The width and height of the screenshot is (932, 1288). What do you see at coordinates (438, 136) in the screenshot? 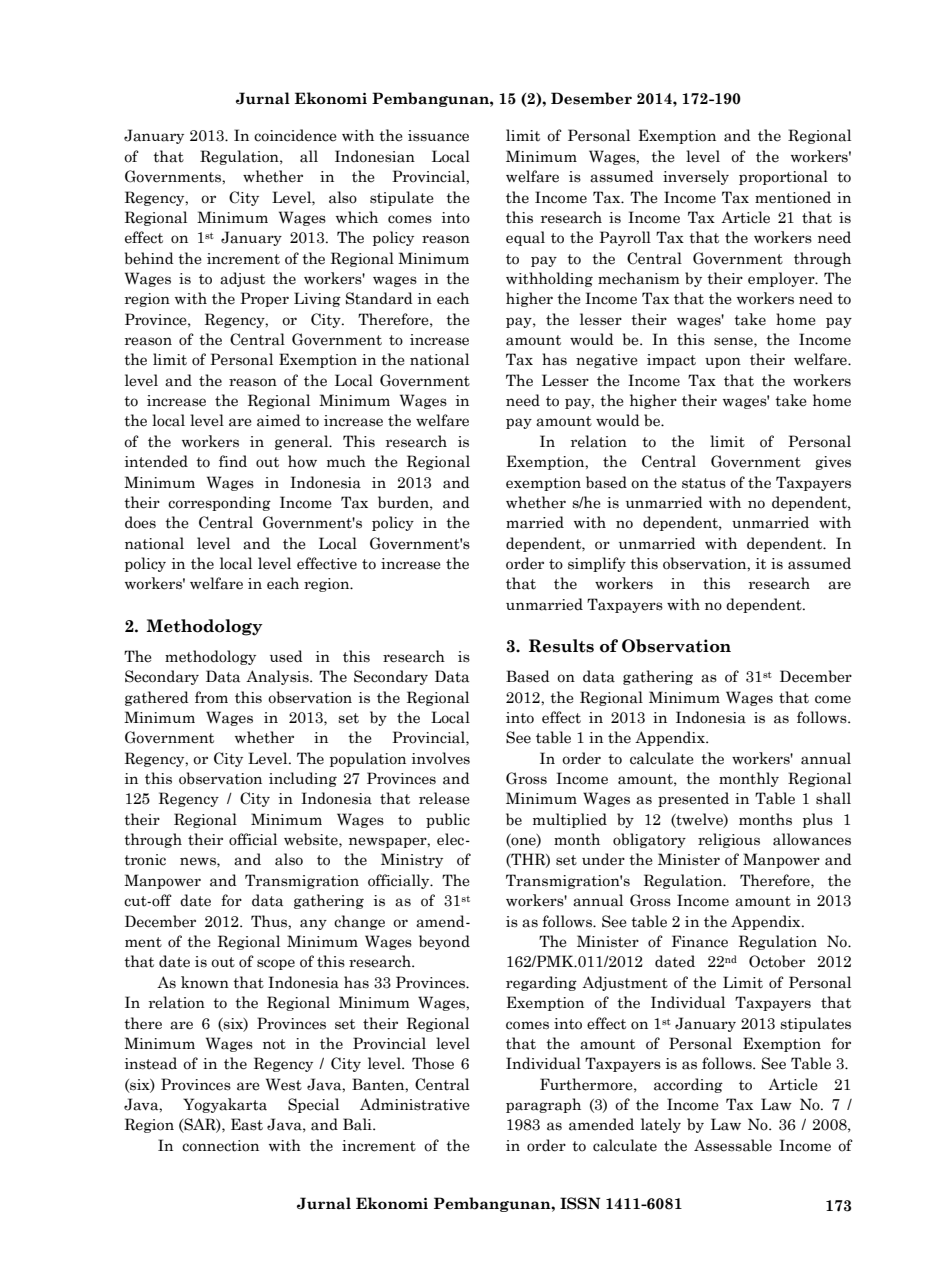
I see `issuance` at bounding box center [438, 136].
